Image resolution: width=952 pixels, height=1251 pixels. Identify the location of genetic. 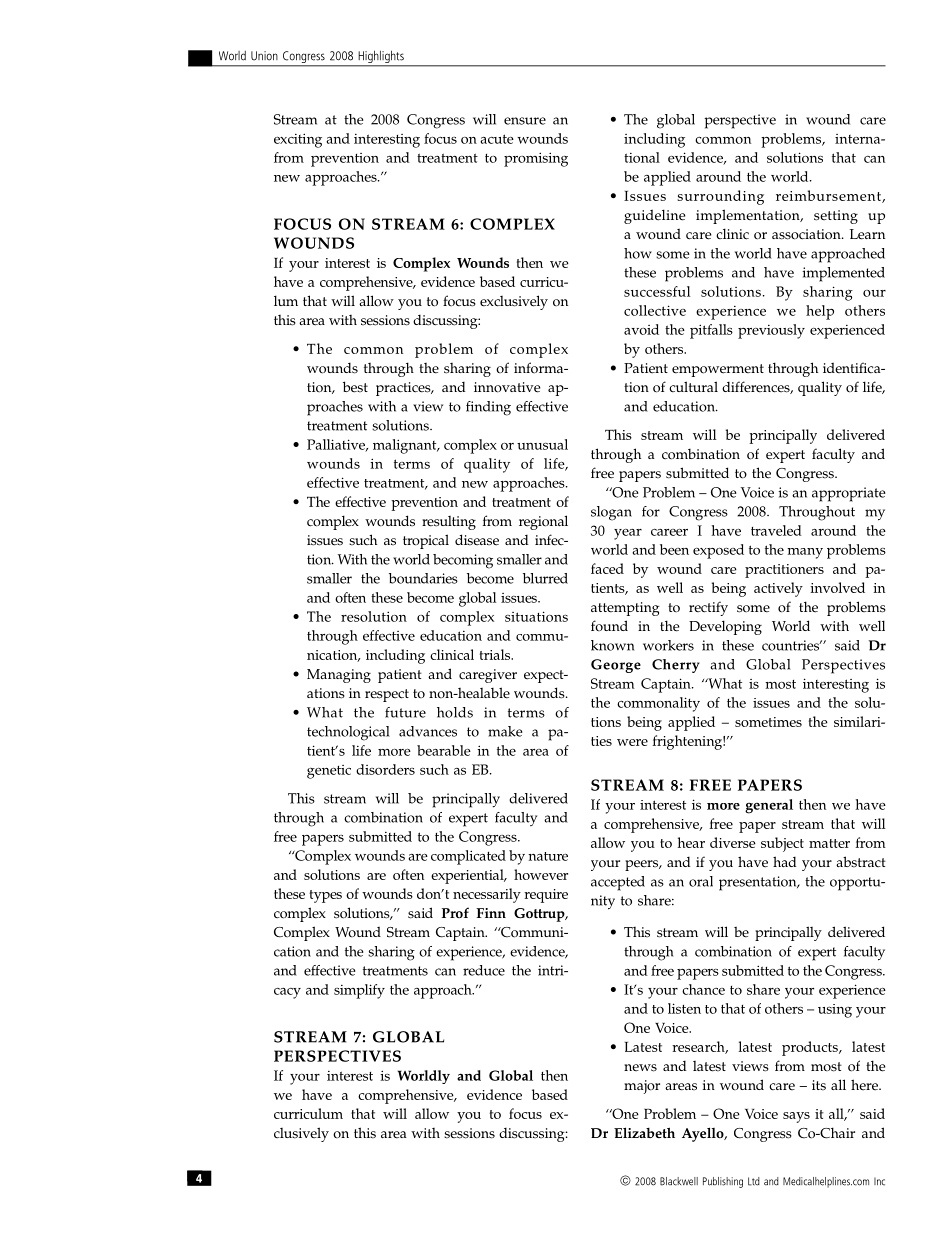
(329, 772).
